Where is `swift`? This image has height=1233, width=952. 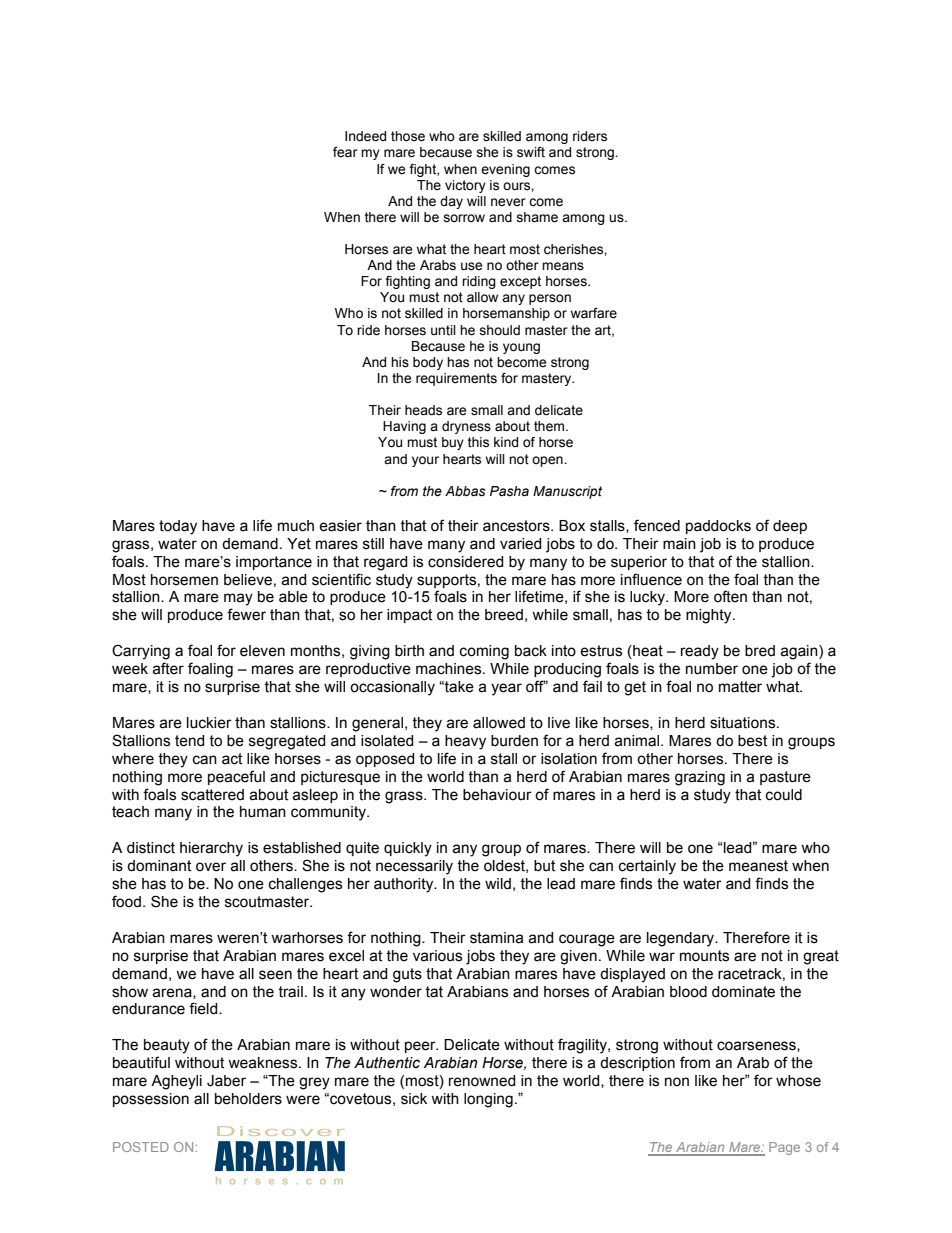
swift is located at coordinates (531, 152).
